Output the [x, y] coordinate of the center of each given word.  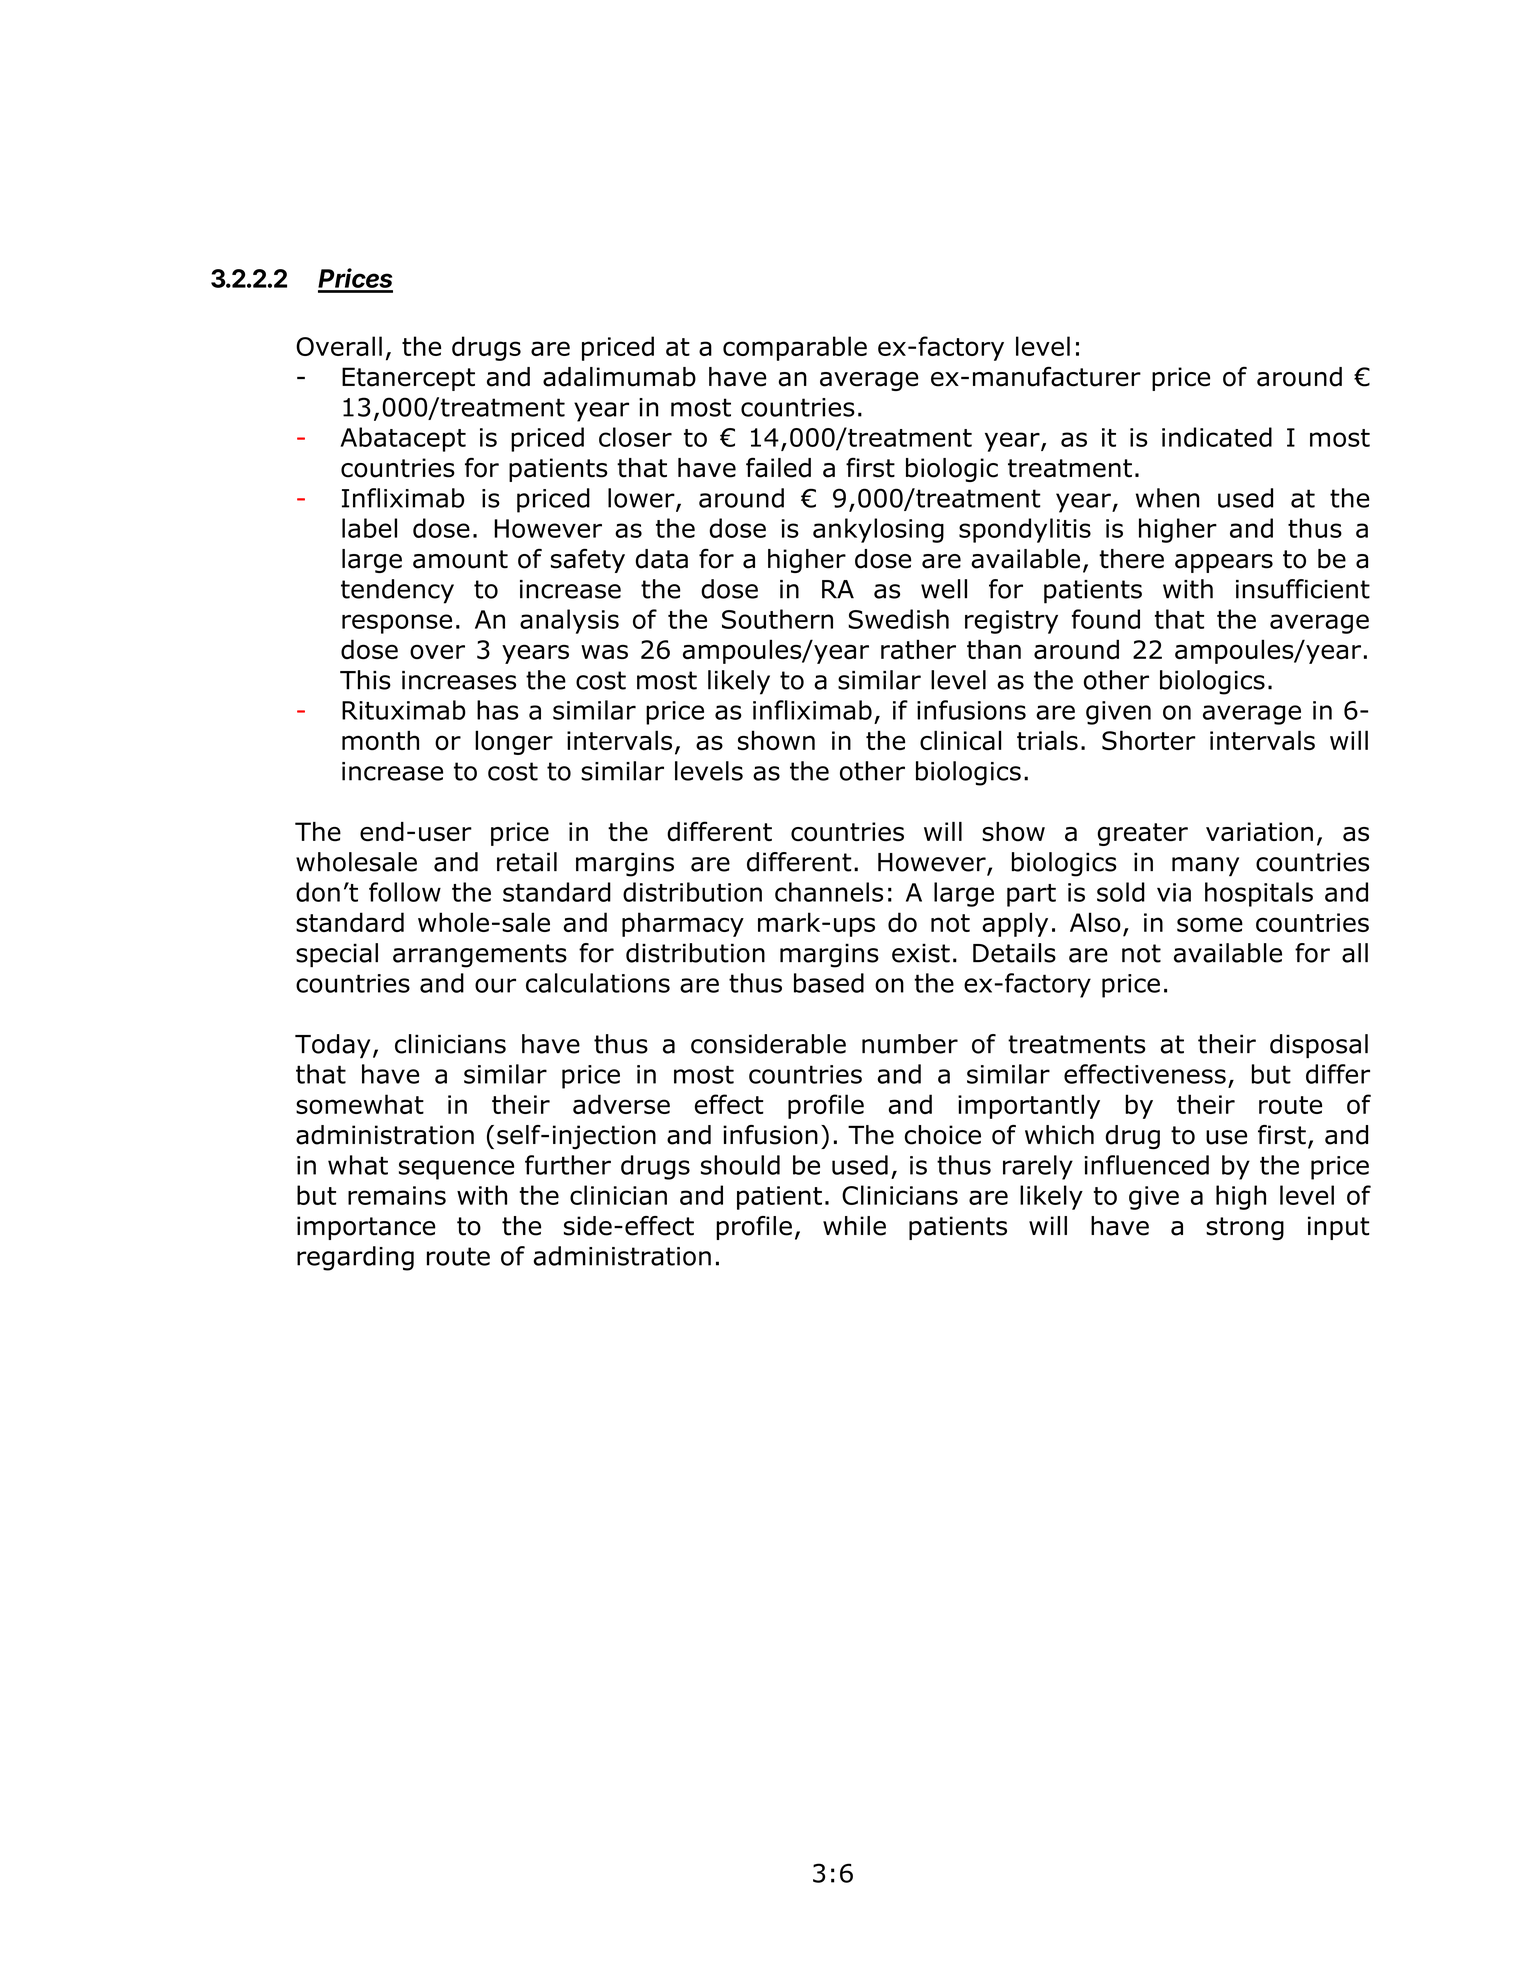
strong [1245, 1228]
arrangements [480, 956]
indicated [1217, 437]
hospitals [1259, 894]
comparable [795, 348]
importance [366, 1228]
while [854, 1226]
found [1106, 619]
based [829, 983]
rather [918, 649]
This [365, 680]
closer [635, 437]
